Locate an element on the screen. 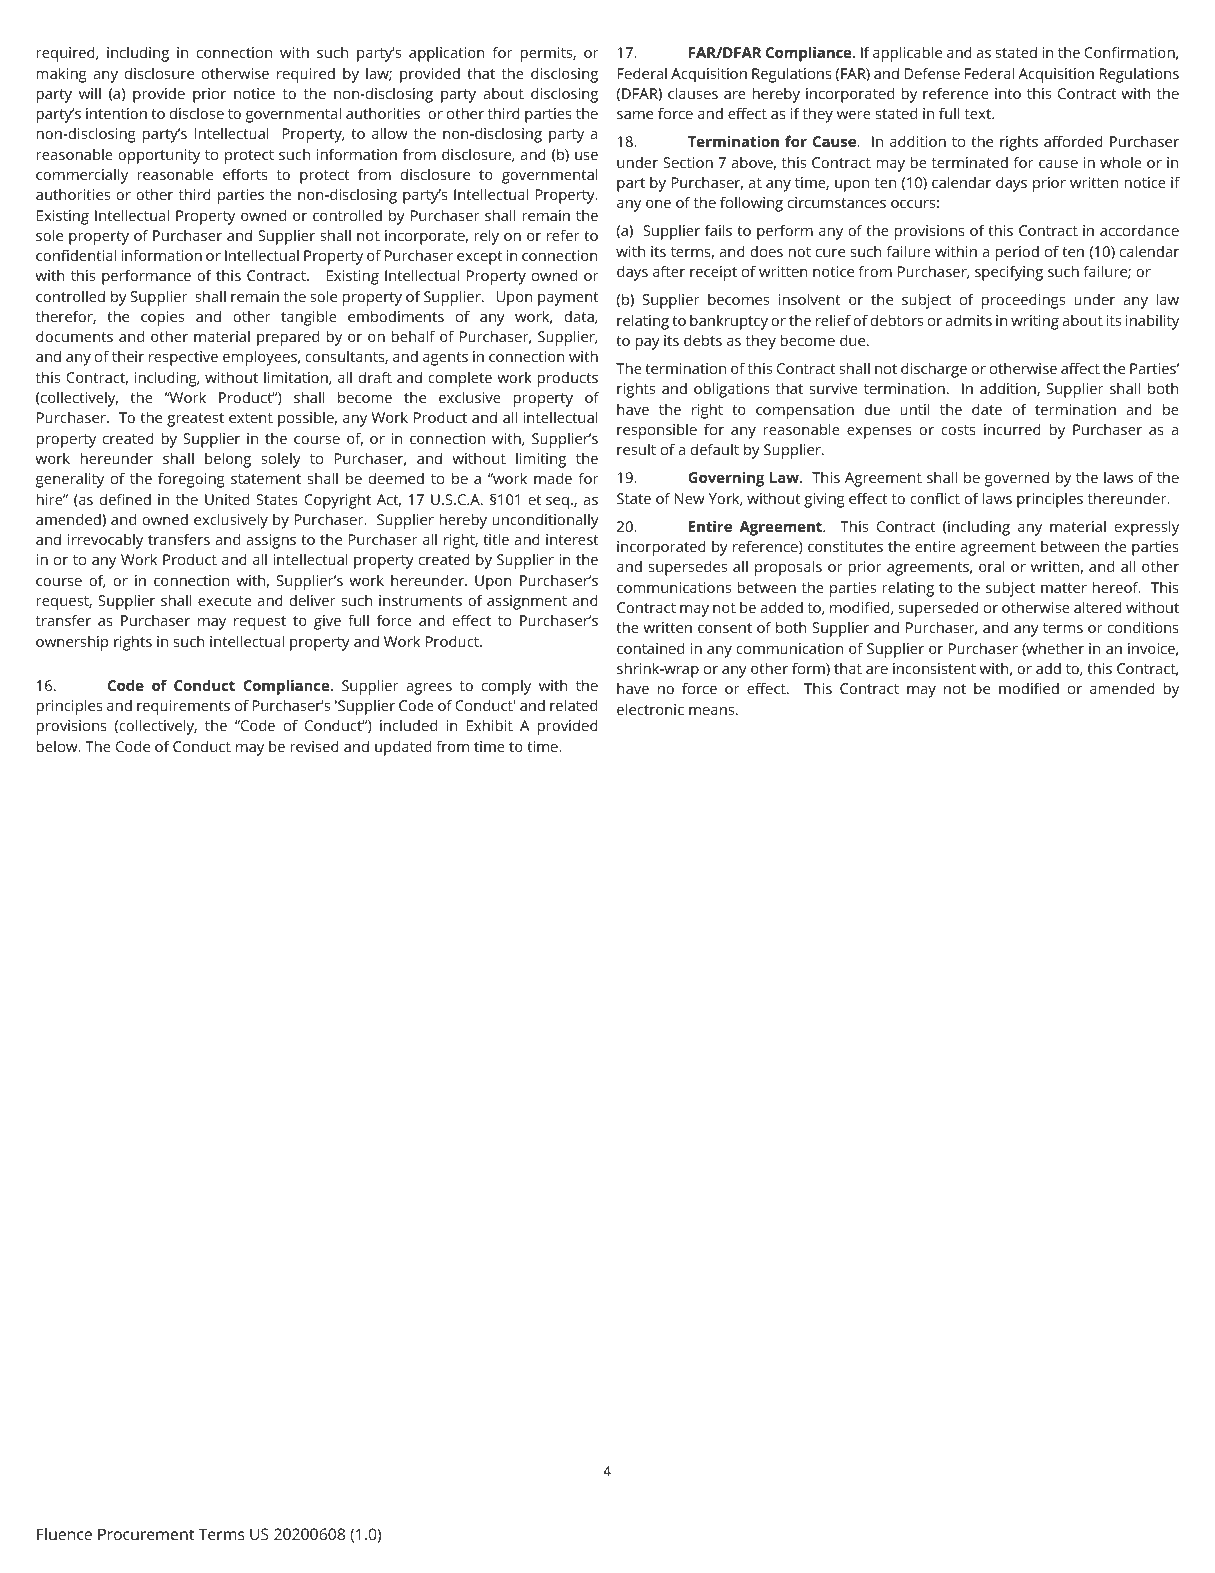 The image size is (1215, 1573). responsible is located at coordinates (657, 431).
